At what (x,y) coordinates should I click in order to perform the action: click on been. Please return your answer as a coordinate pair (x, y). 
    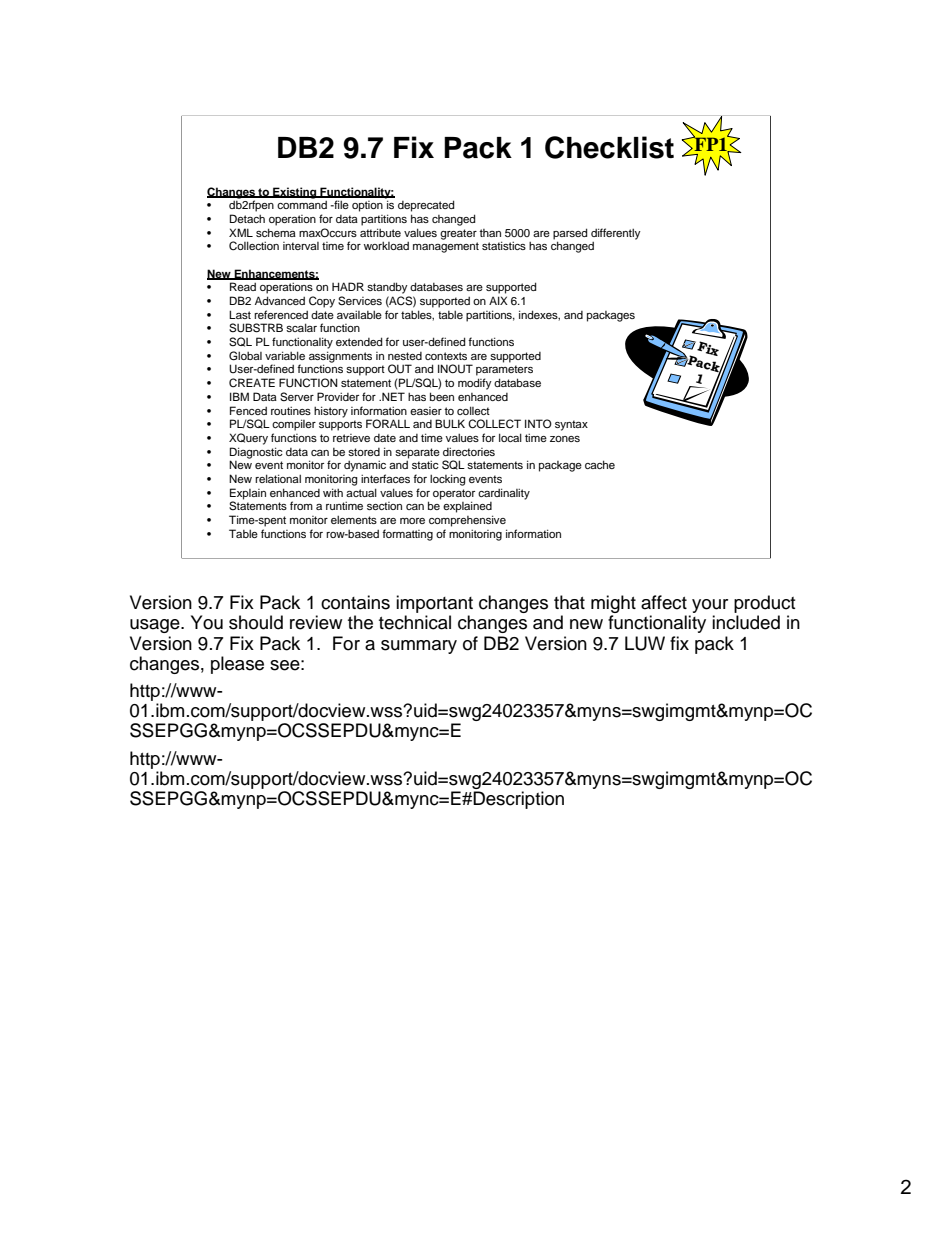
    Looking at the image, I should click on (442, 396).
